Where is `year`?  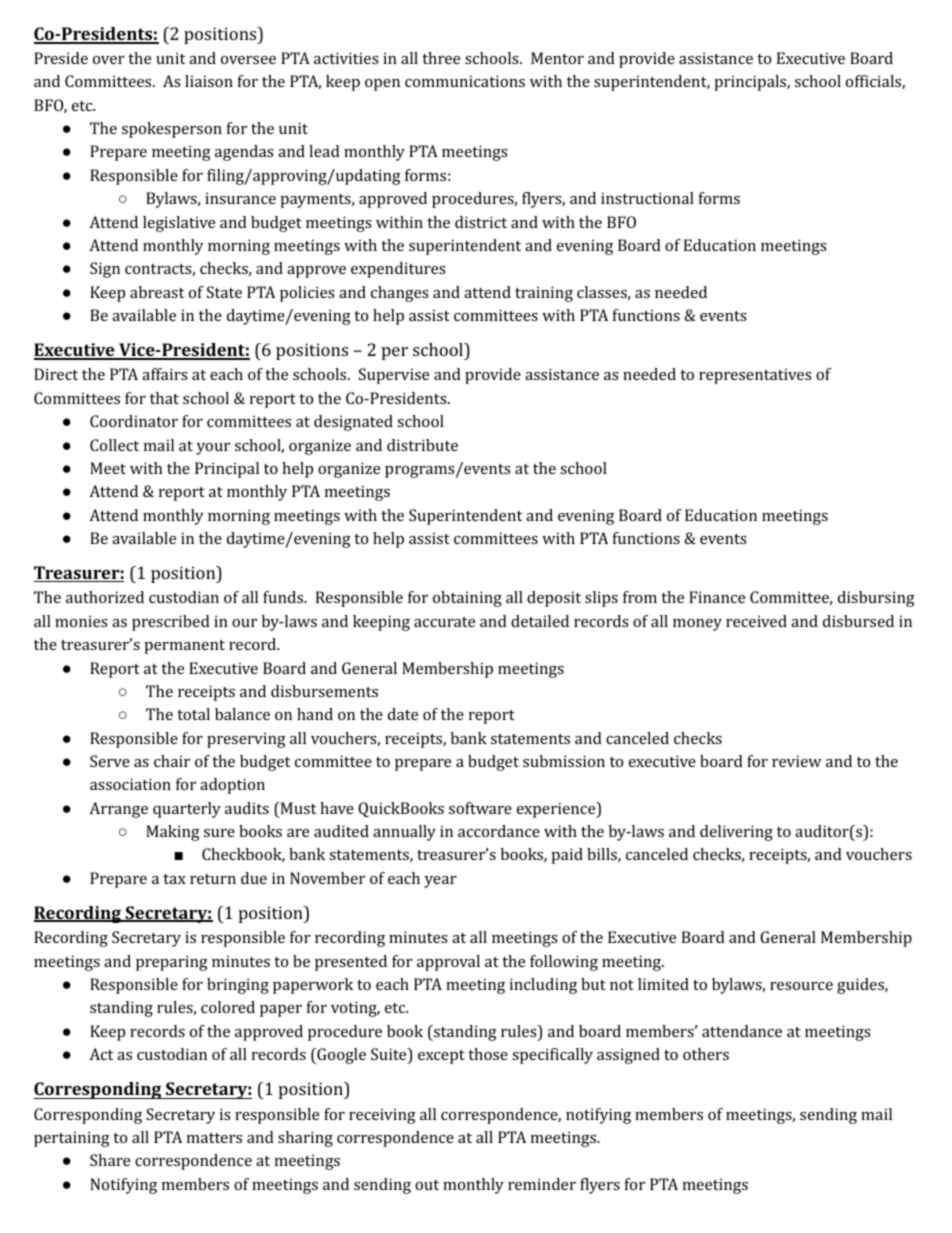
year is located at coordinates (440, 882).
